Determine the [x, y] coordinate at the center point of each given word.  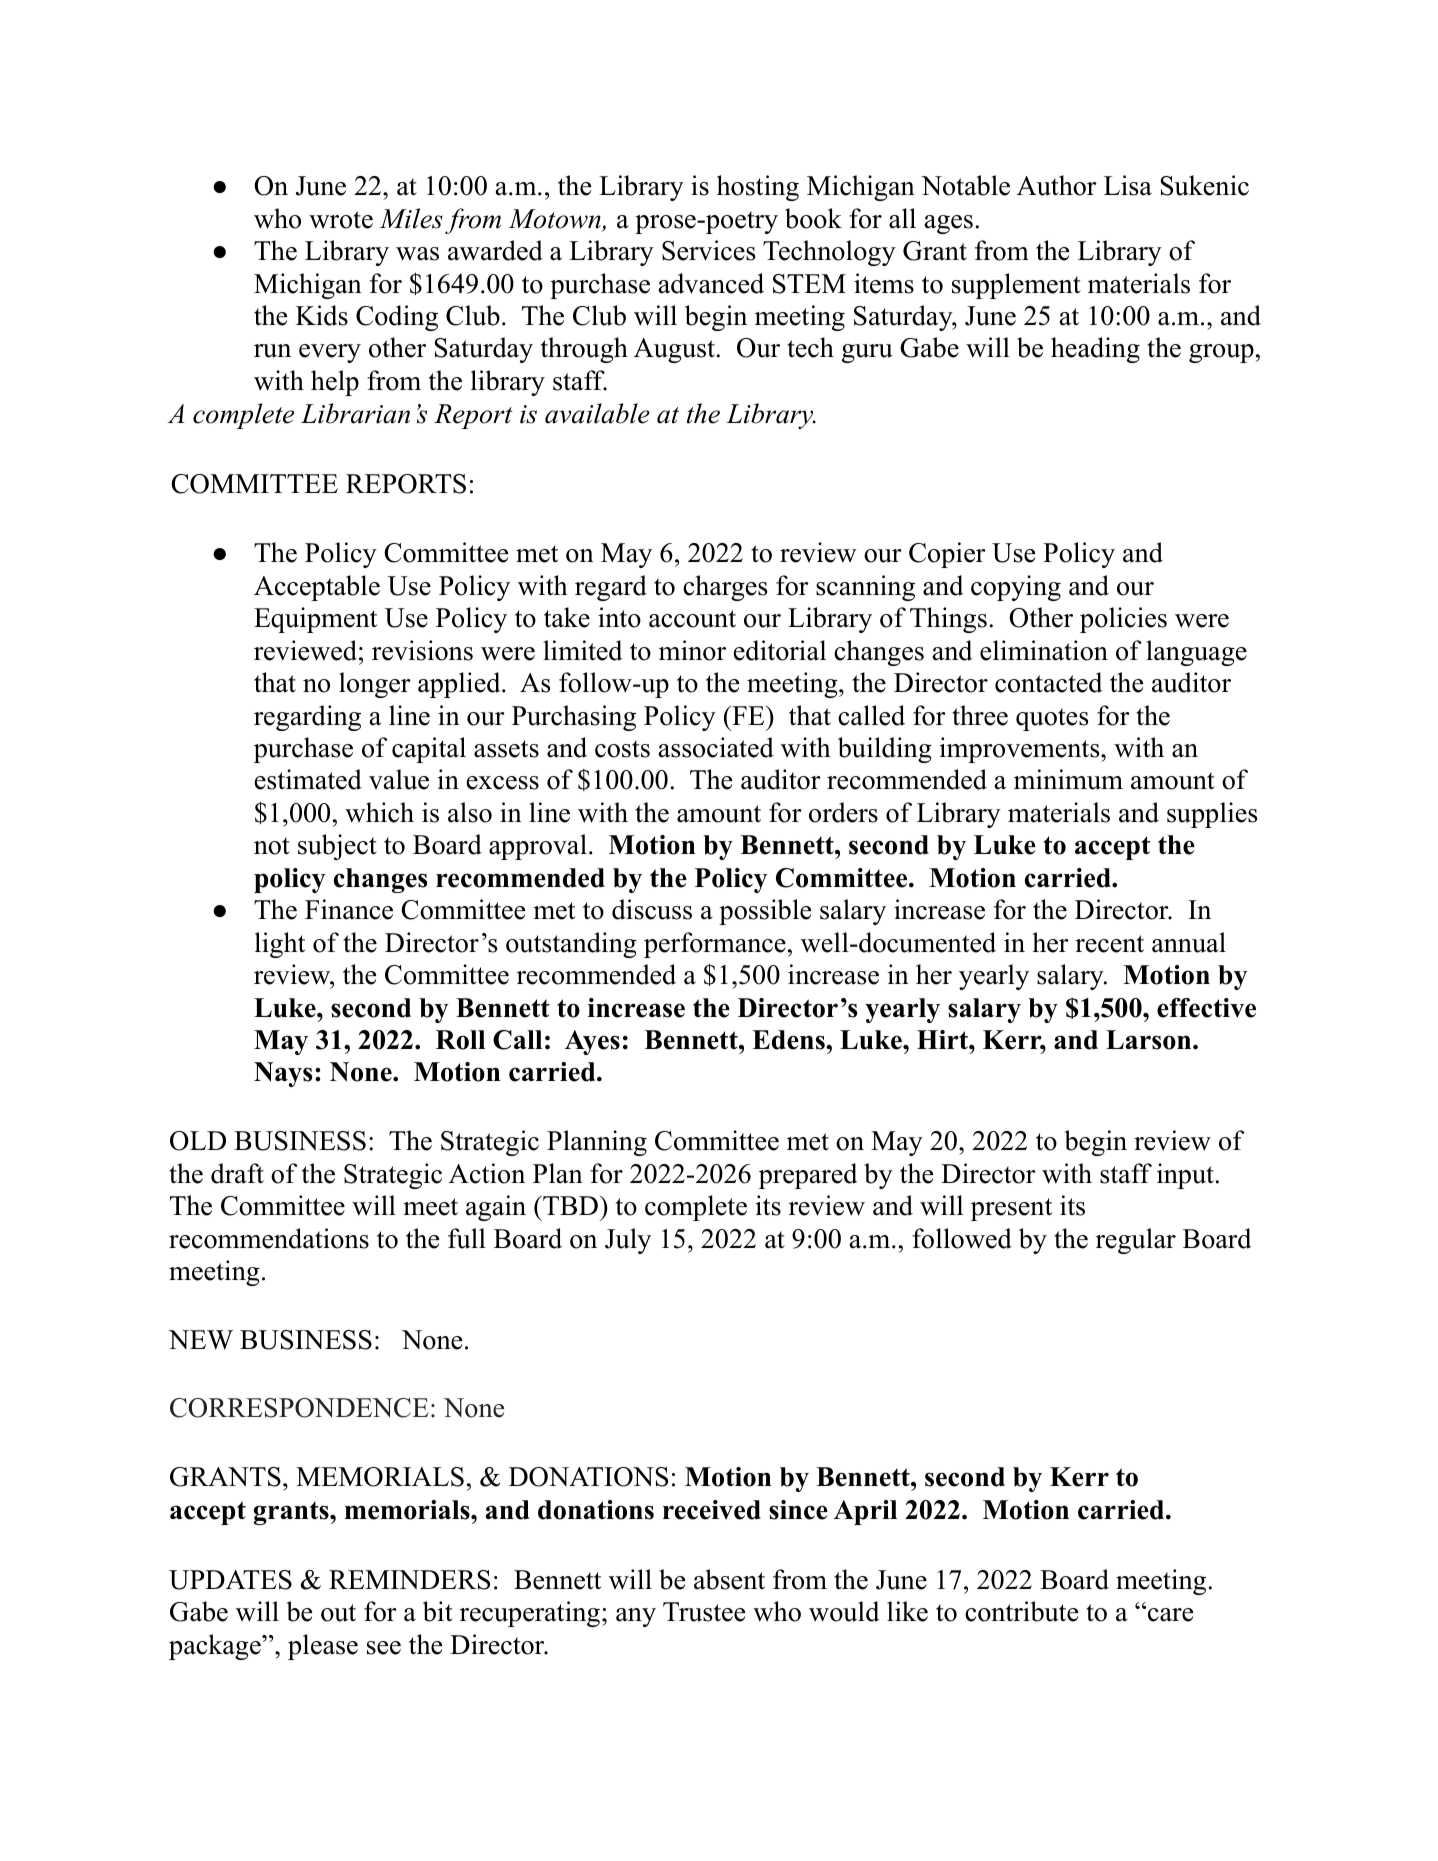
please [323, 1647]
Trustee [704, 1612]
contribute [1021, 1611]
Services [708, 250]
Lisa [1128, 185]
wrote [341, 220]
